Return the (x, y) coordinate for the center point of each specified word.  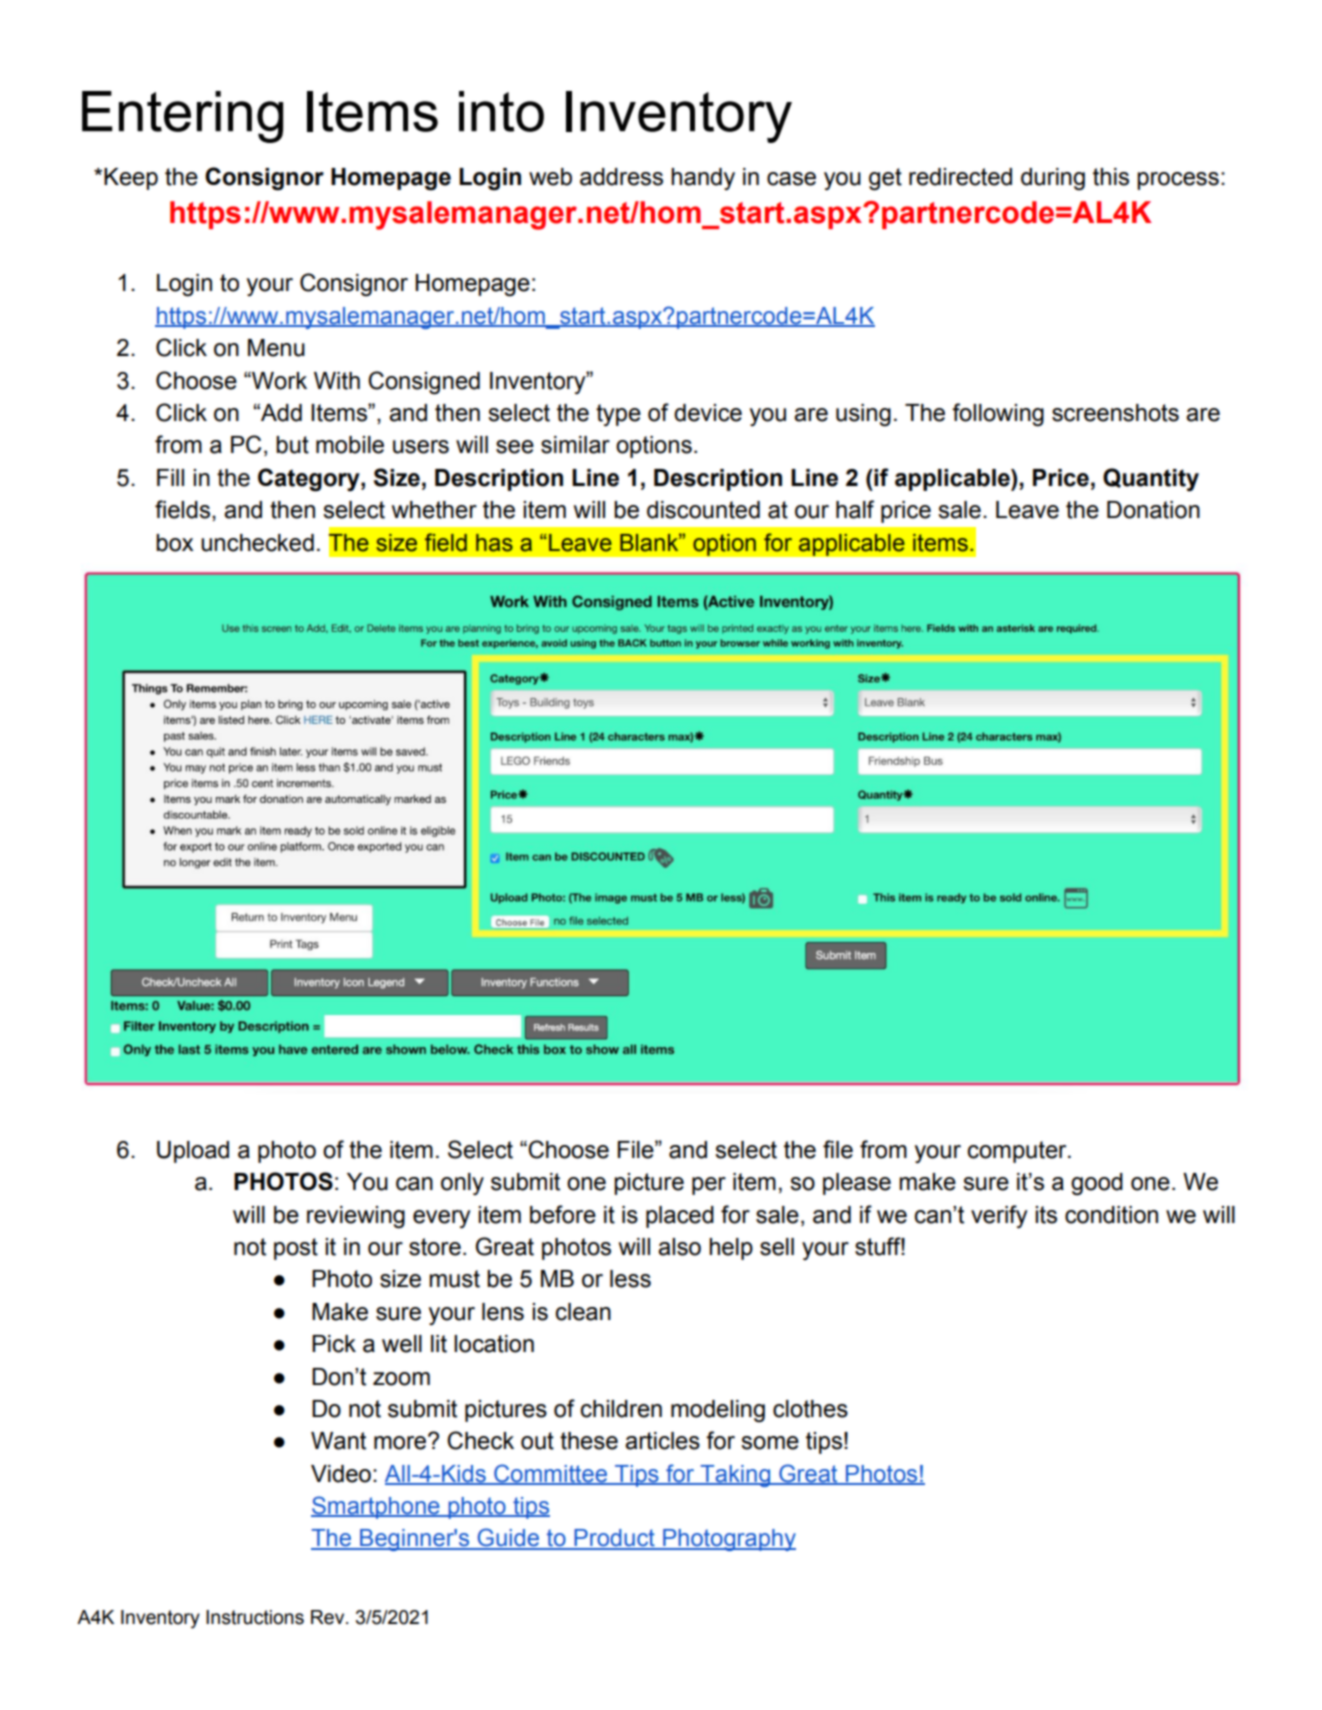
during (1053, 179)
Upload (193, 1152)
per (709, 1186)
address (621, 177)
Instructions (255, 1617)
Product (614, 1539)
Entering (182, 117)
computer (1018, 1152)
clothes (810, 1409)
